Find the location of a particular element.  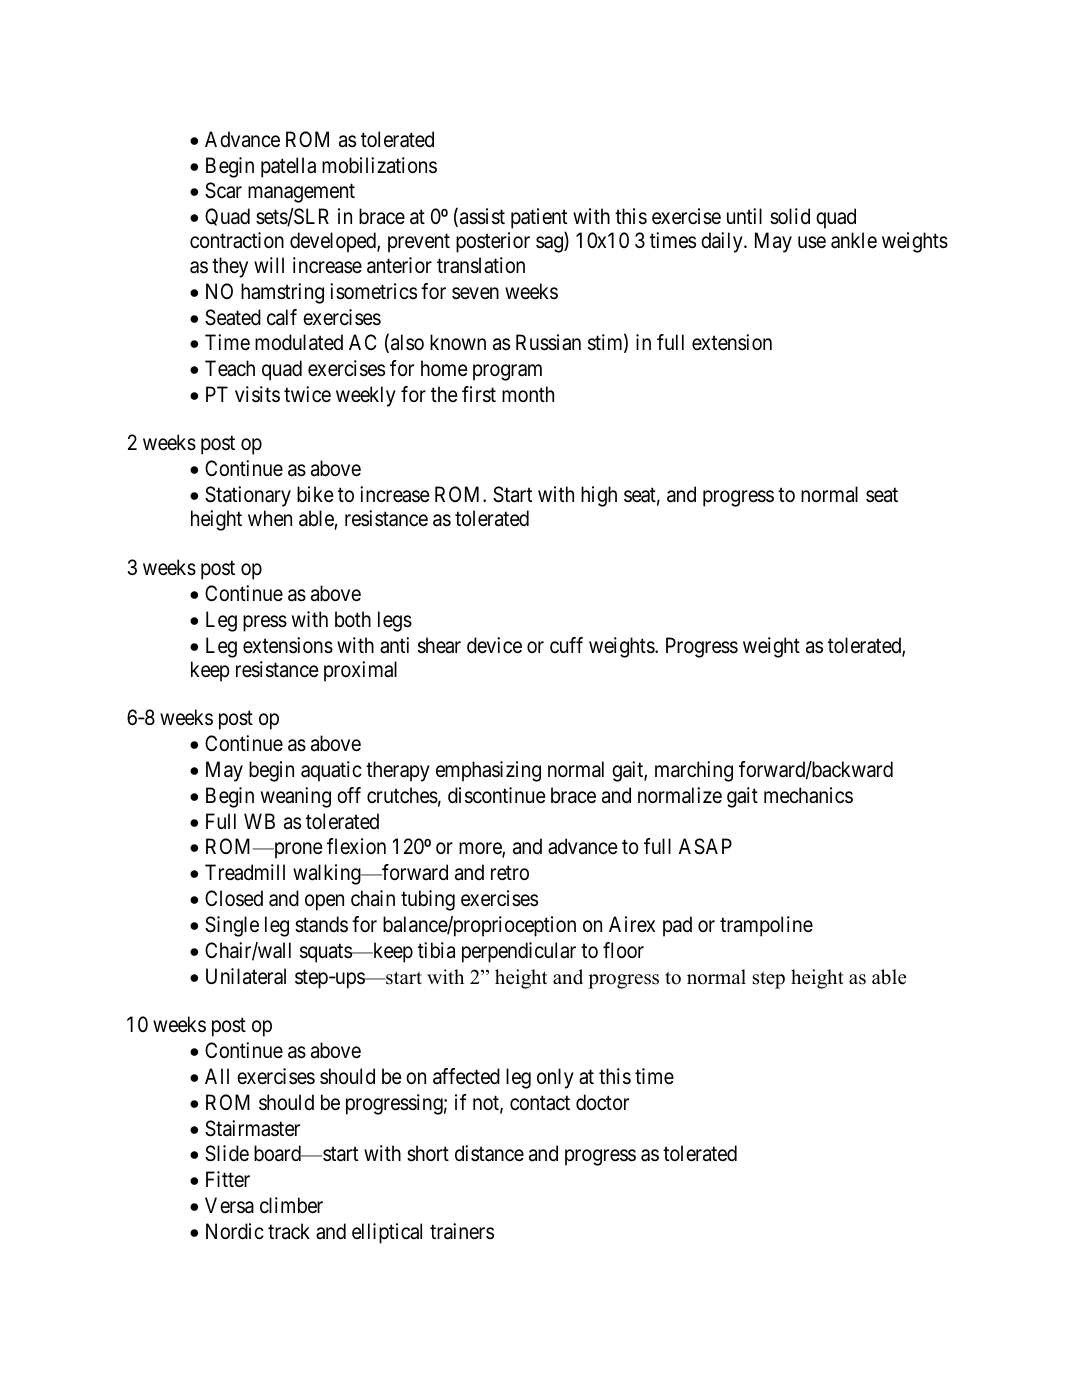

stands is located at coordinates (321, 924).
